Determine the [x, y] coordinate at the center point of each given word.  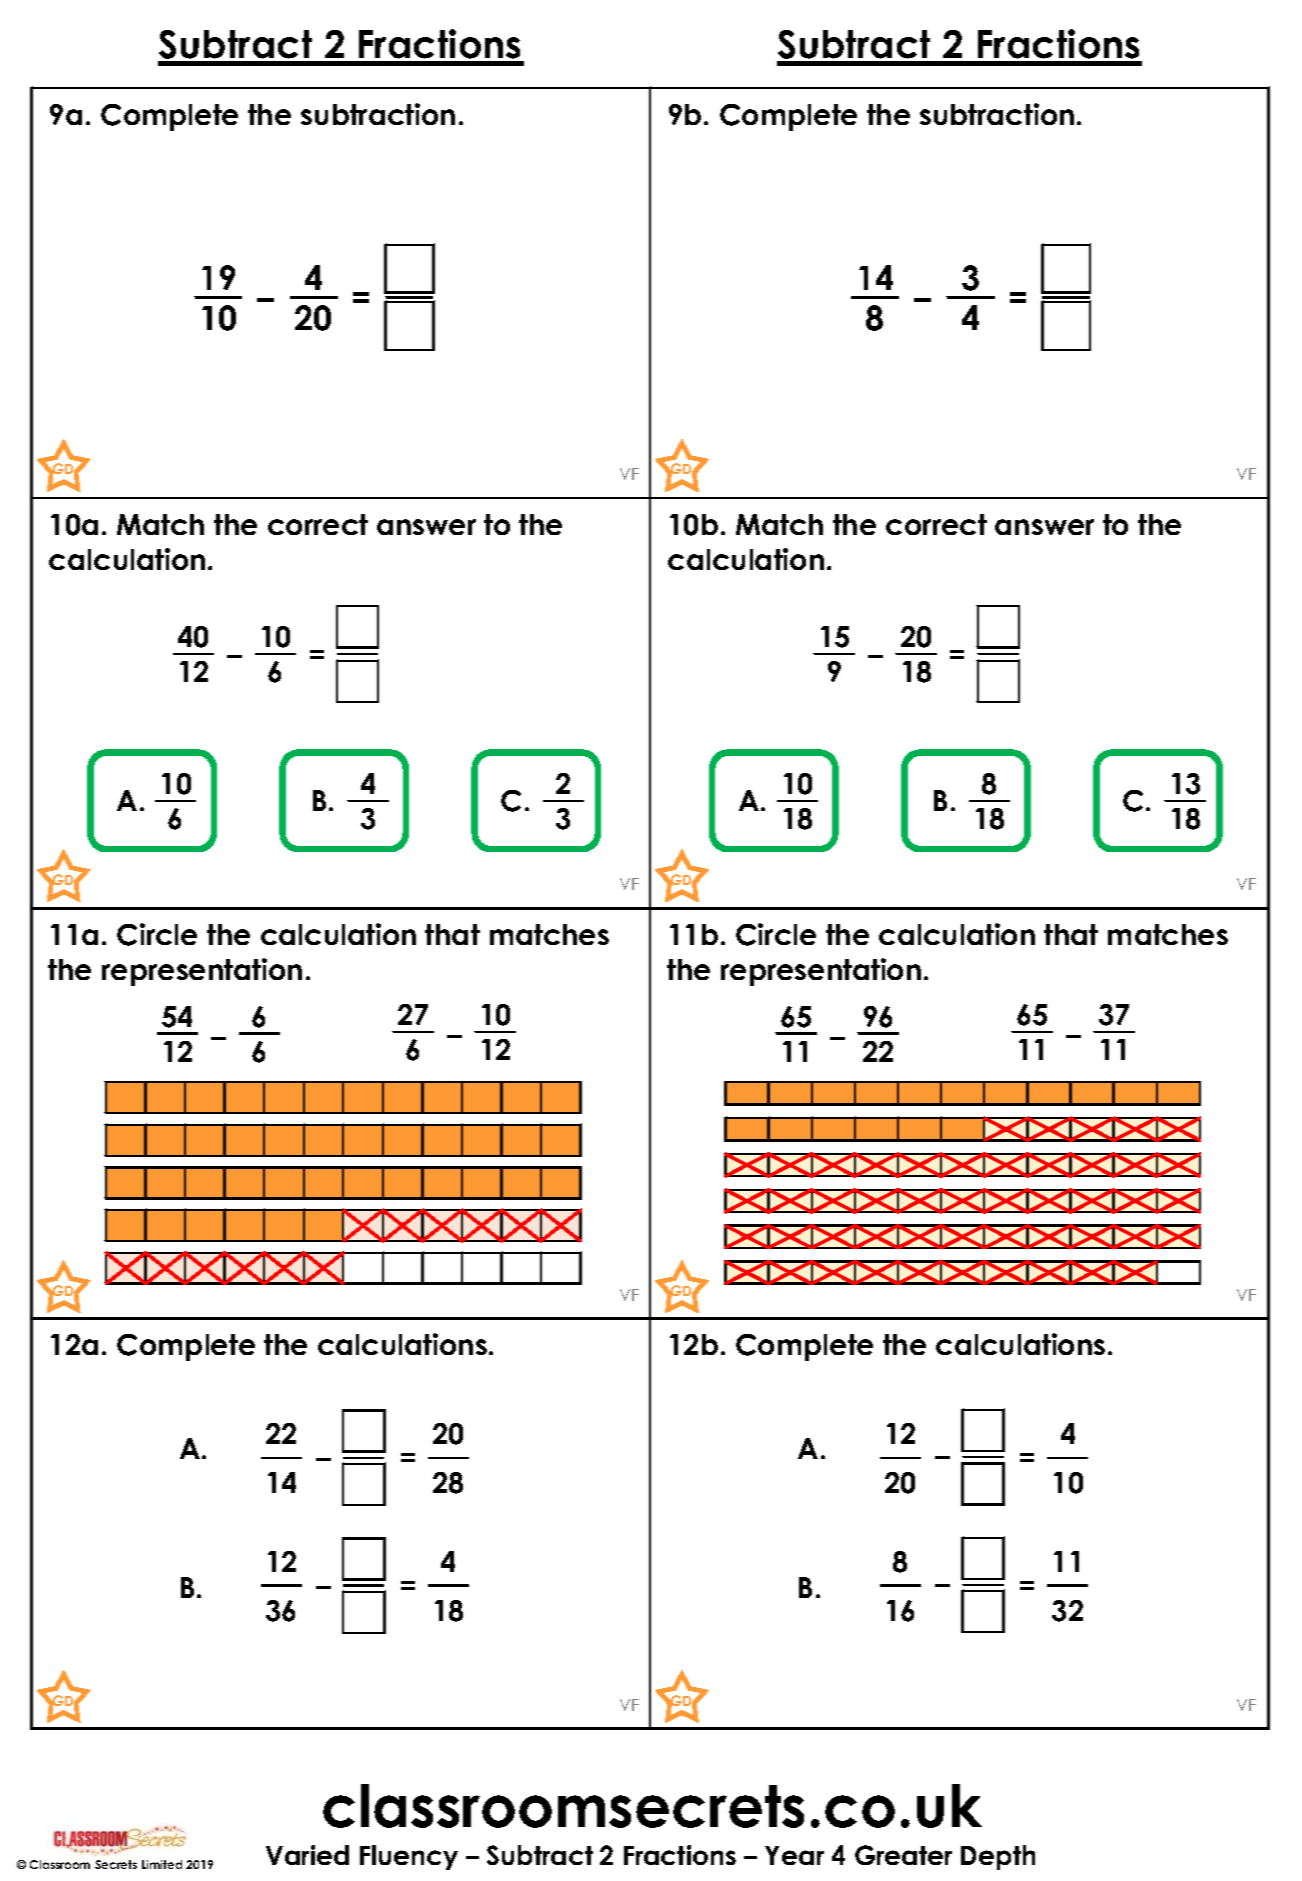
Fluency [409, 1857]
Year [794, 1855]
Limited [162, 1864]
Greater [903, 1855]
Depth [998, 1857]
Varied [307, 1855]
